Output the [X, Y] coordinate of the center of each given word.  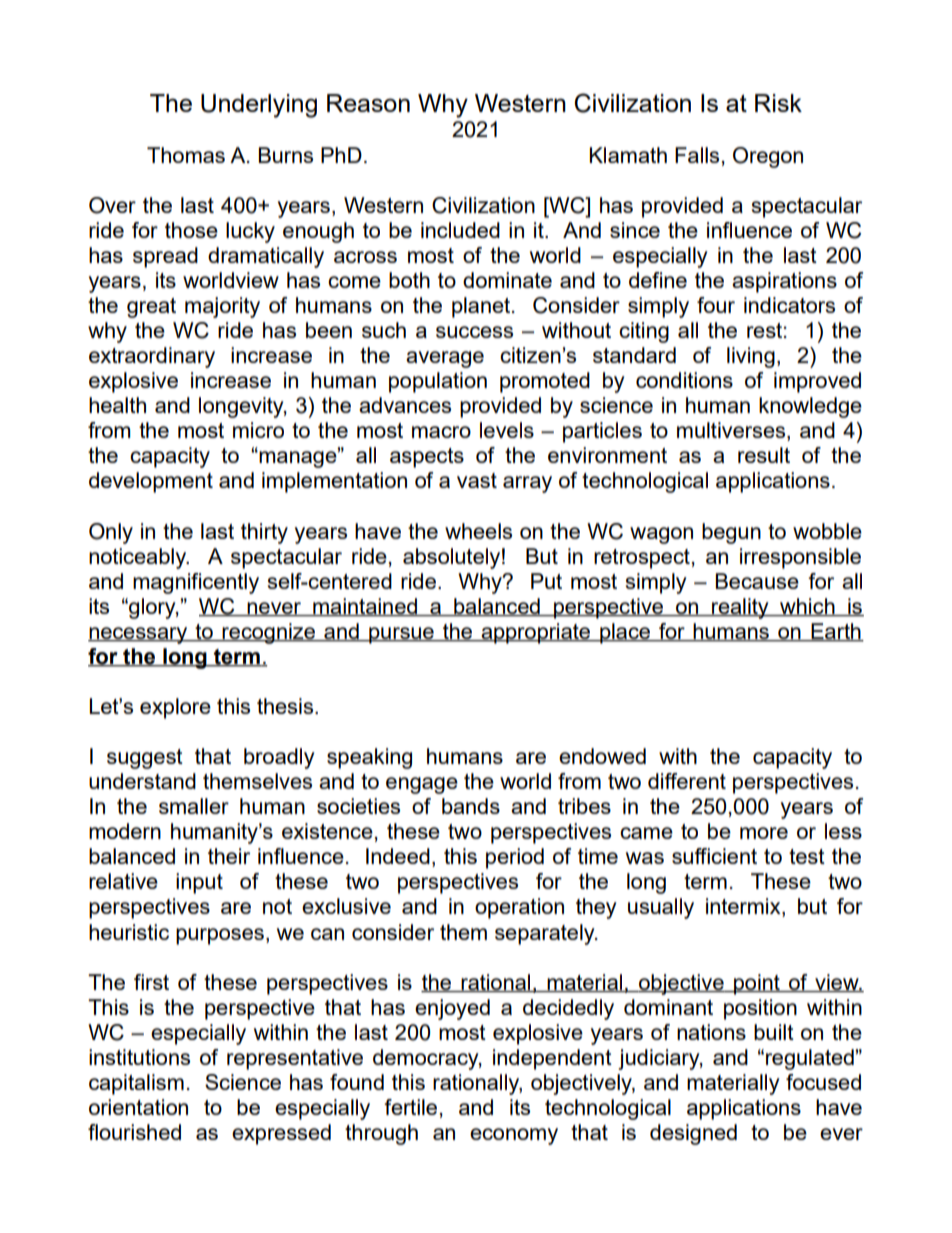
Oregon [768, 157]
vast [477, 480]
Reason [368, 103]
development [151, 482]
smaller [194, 806]
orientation [138, 1107]
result [764, 455]
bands [471, 806]
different [687, 781]
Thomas [186, 155]
